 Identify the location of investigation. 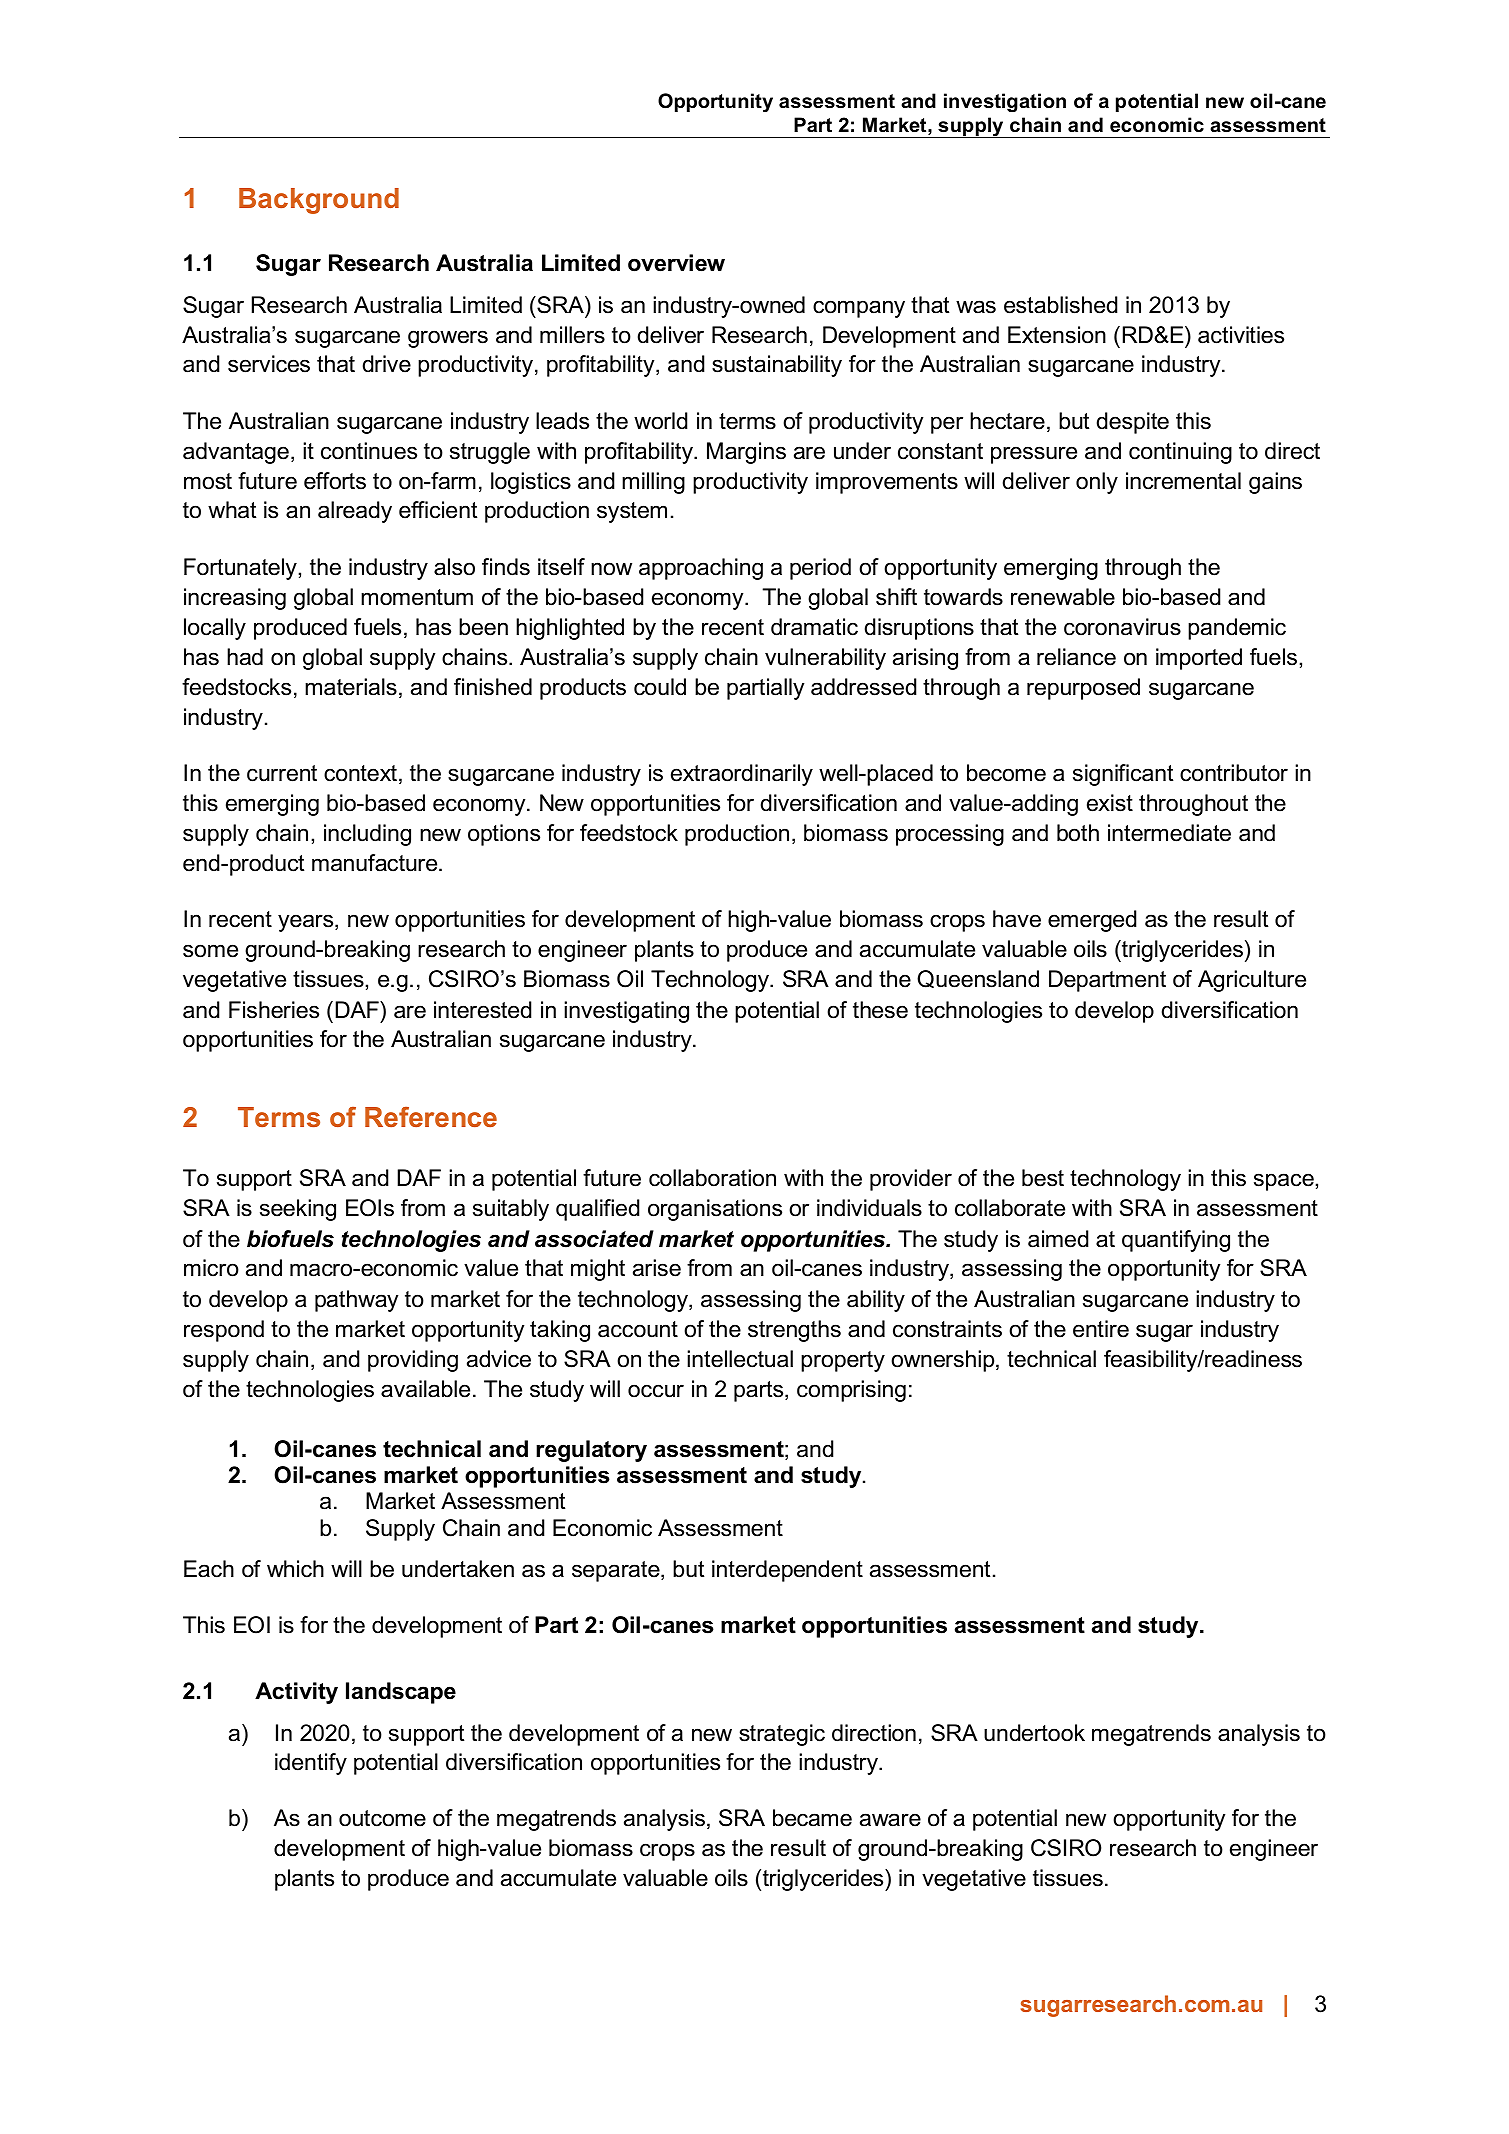
(1005, 103).
